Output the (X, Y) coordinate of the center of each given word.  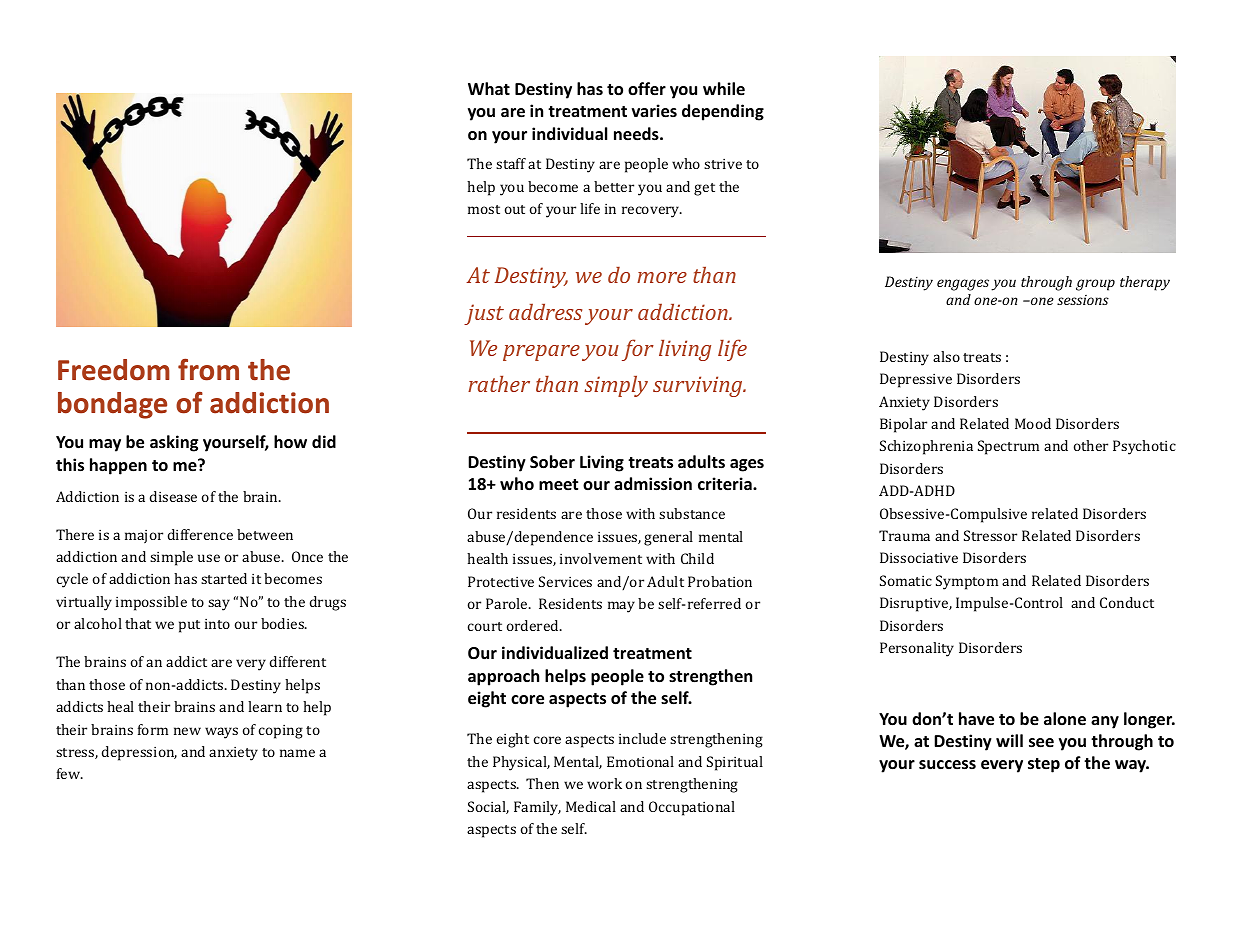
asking (174, 443)
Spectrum (1008, 447)
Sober (552, 462)
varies (654, 111)
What (489, 88)
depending (723, 112)
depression (139, 753)
